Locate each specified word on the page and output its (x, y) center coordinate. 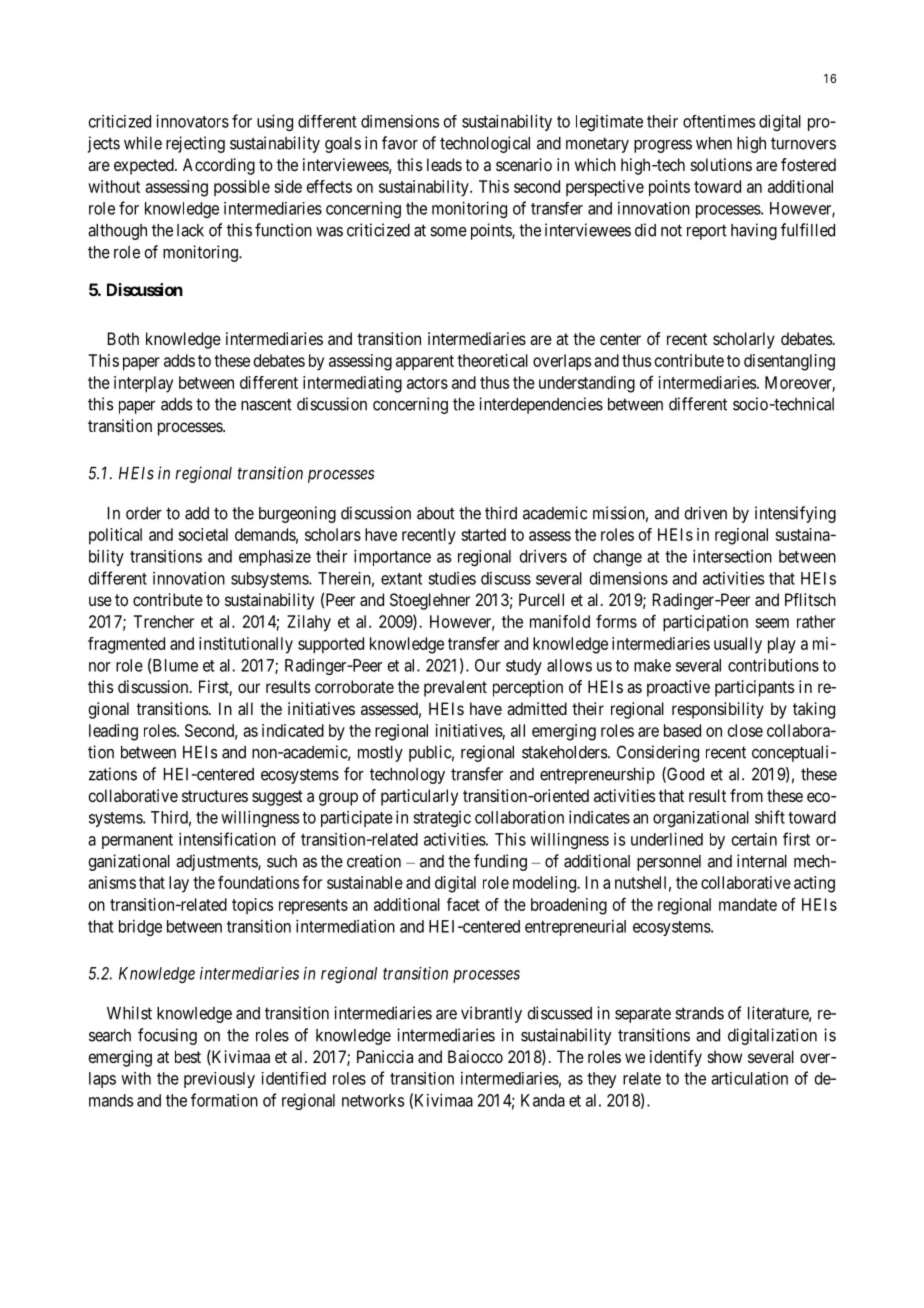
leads (444, 164)
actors (427, 383)
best (188, 1056)
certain (754, 839)
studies (452, 578)
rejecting (195, 144)
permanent (137, 841)
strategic (442, 819)
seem (772, 623)
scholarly (744, 340)
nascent (266, 404)
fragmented (126, 645)
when (714, 143)
